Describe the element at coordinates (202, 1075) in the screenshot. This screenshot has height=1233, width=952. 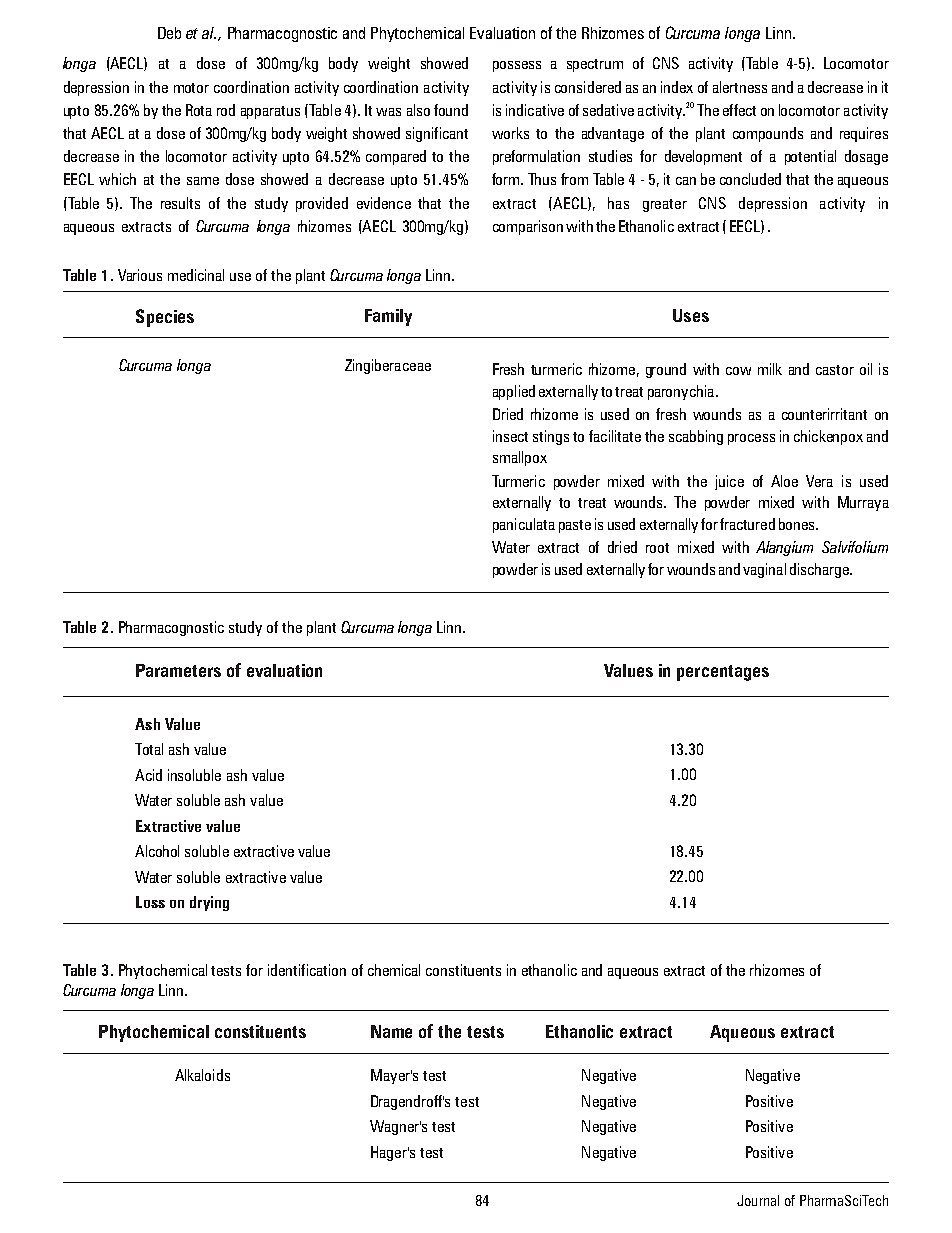
I see `Alkaloids` at that location.
